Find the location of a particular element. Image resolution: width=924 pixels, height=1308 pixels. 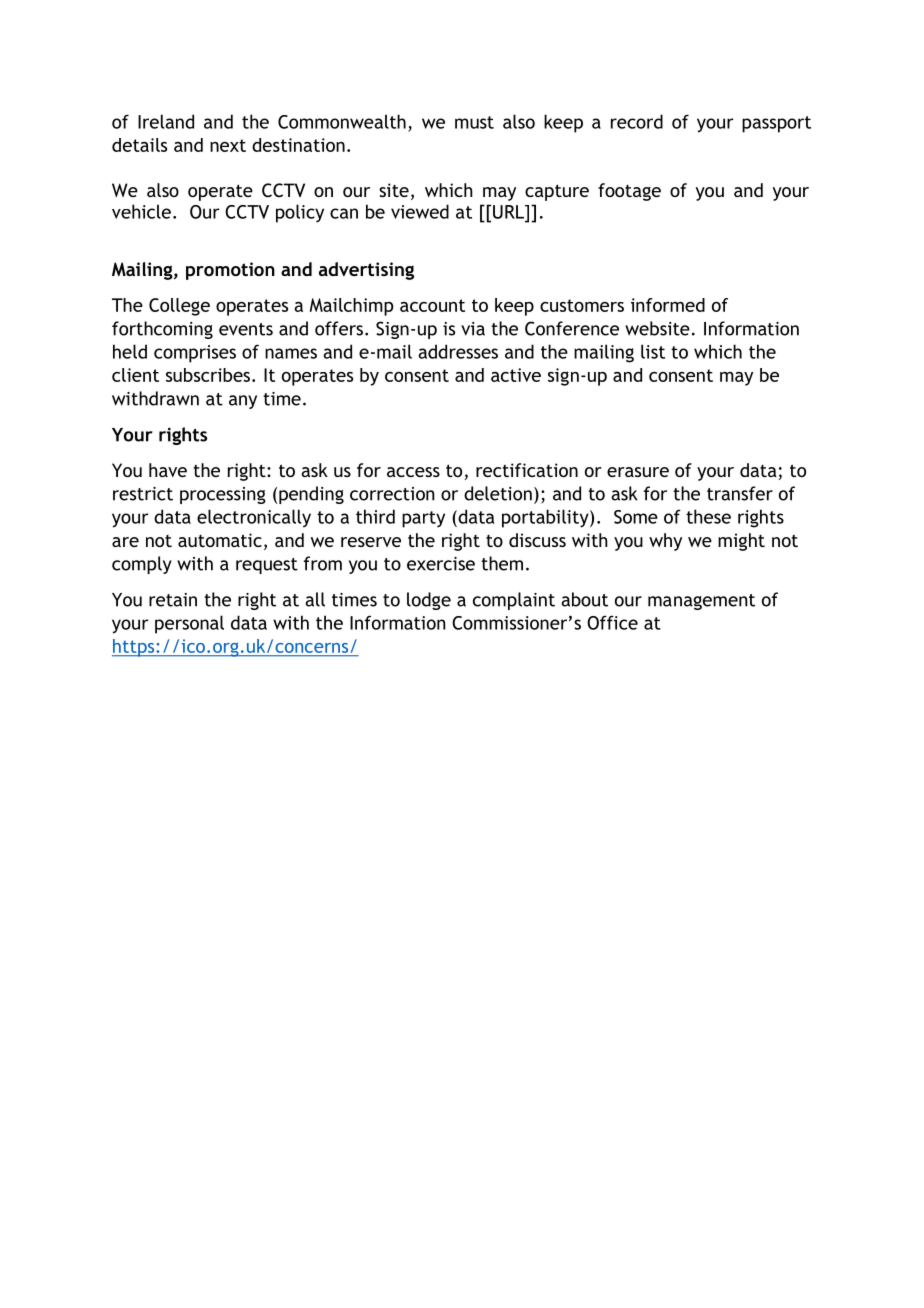

record is located at coordinates (637, 121).
